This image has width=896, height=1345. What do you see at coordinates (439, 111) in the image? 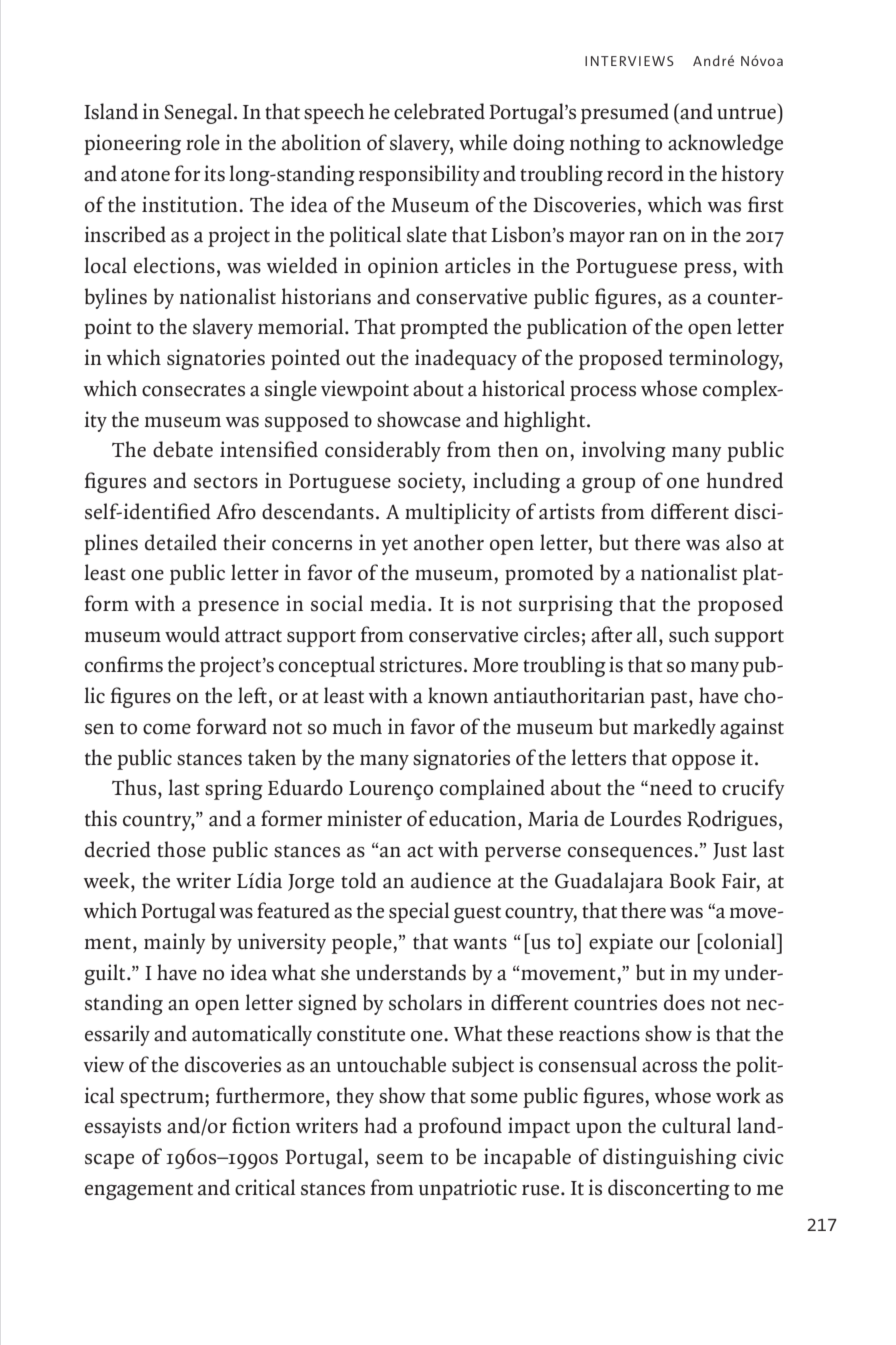
I see `celebrated` at bounding box center [439, 111].
